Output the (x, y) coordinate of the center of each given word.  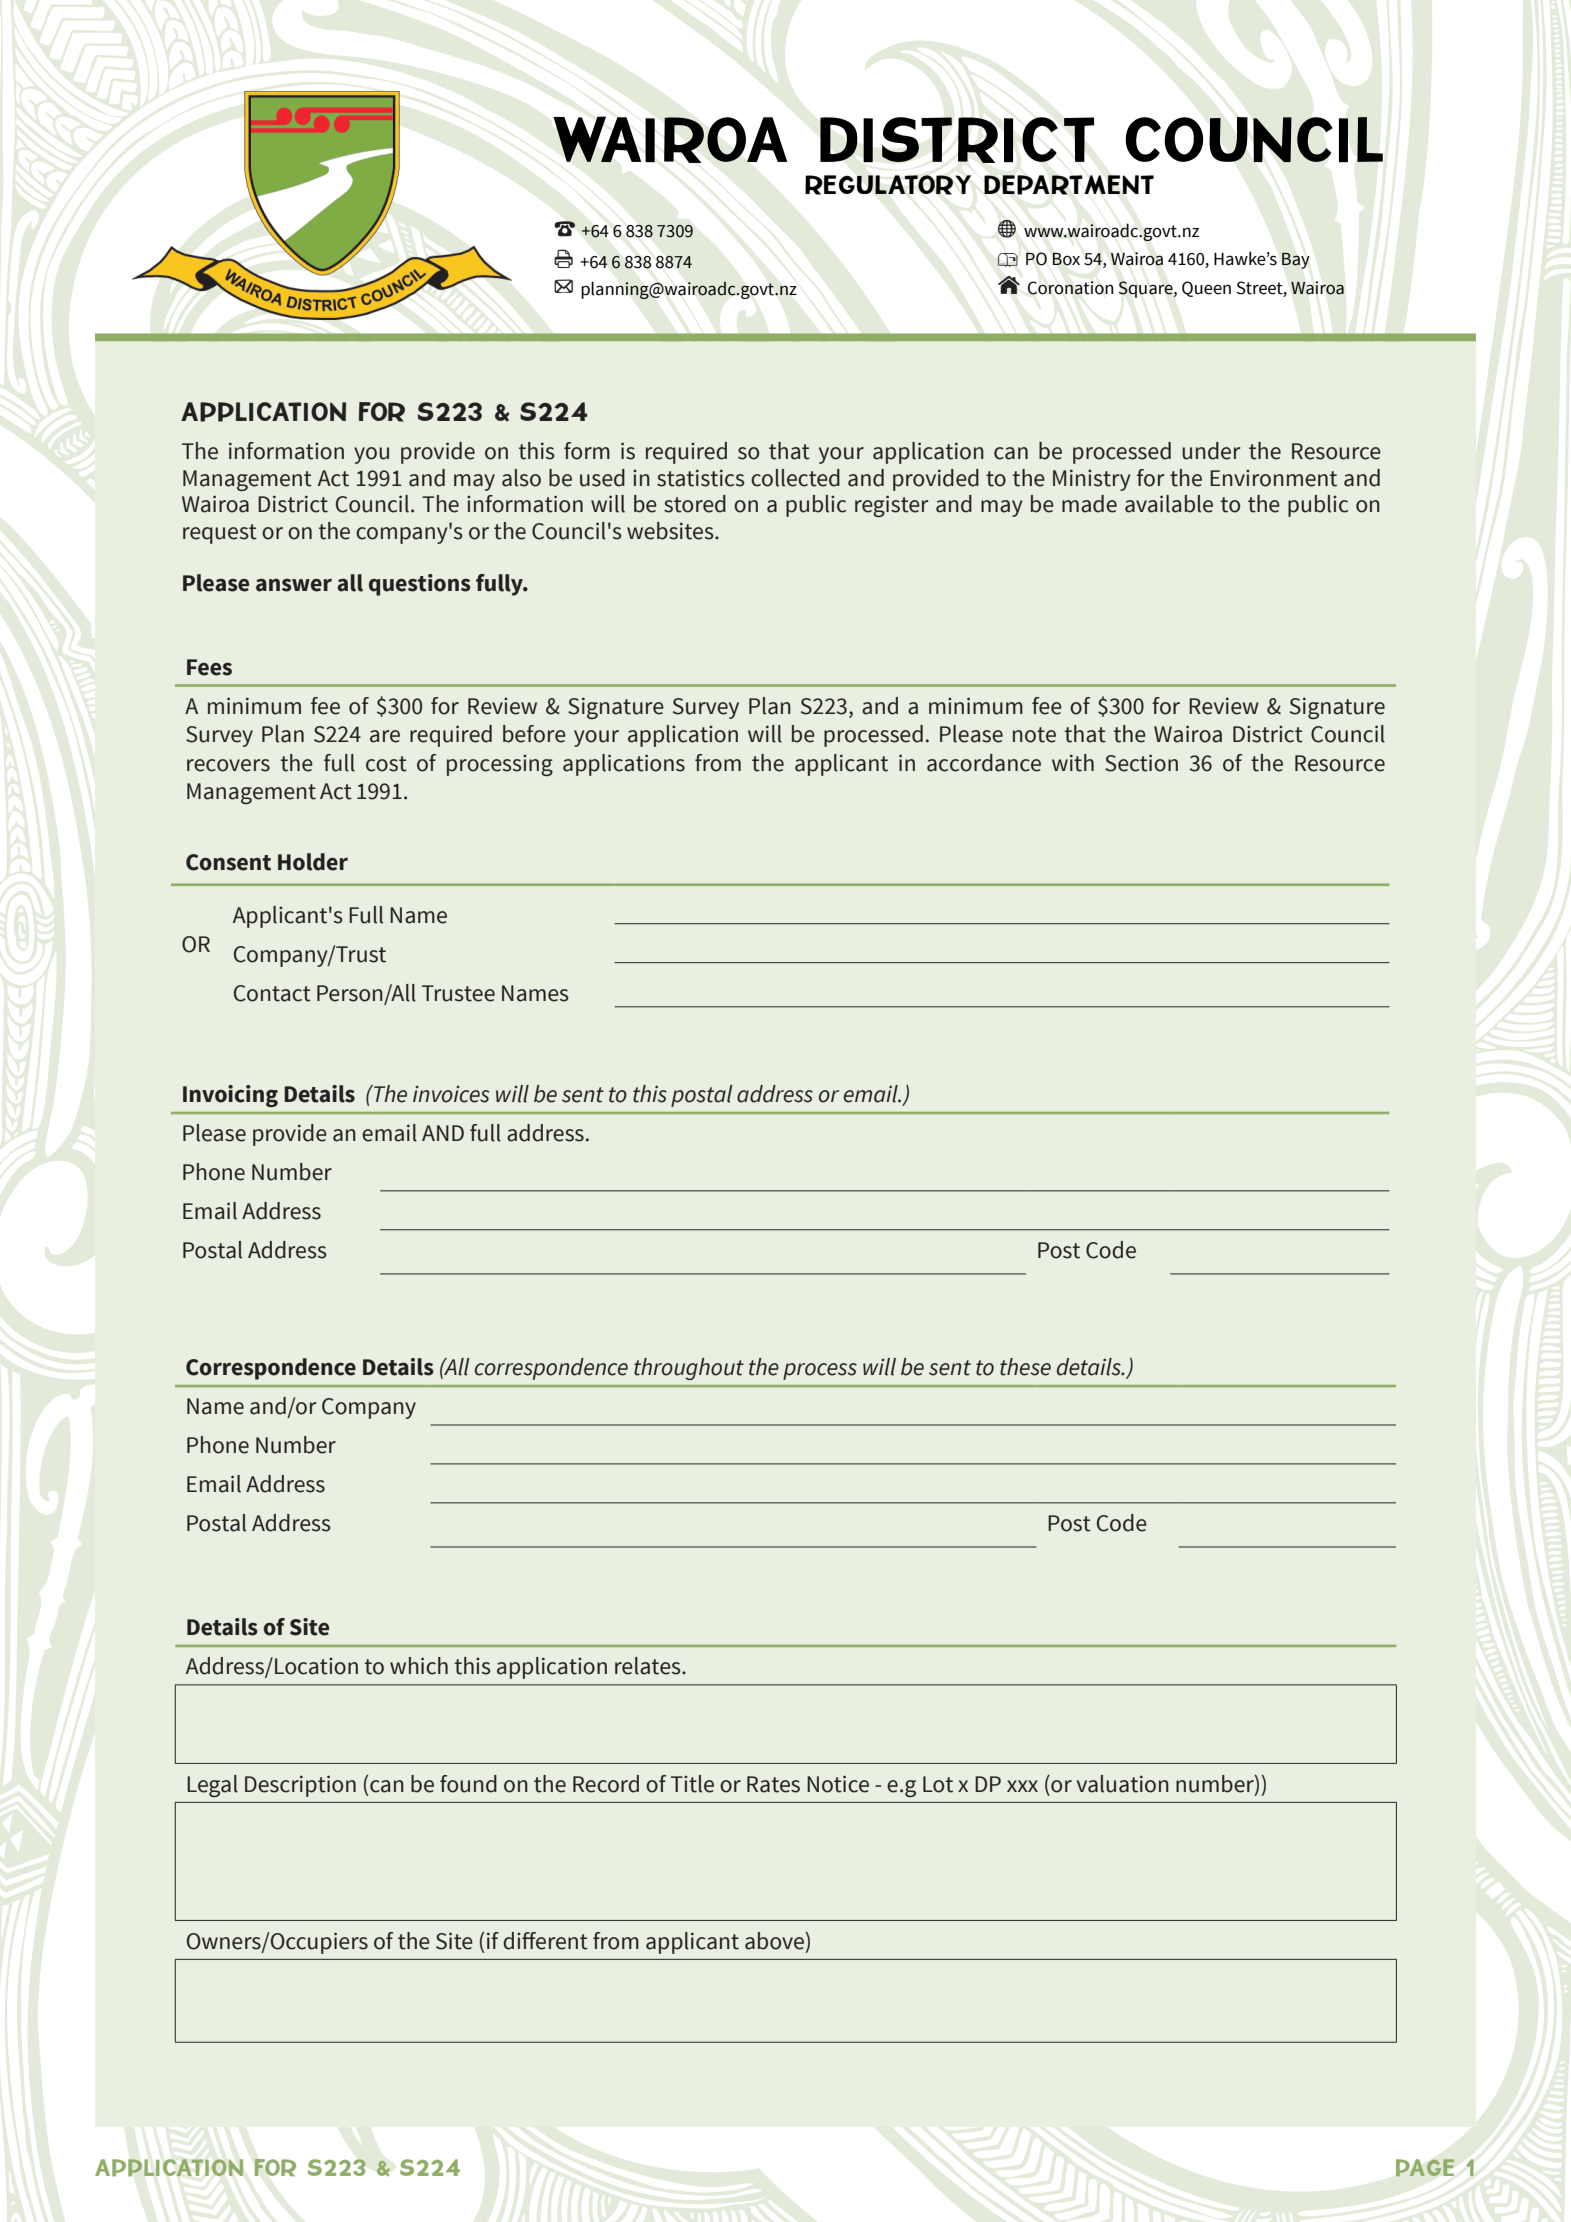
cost (386, 764)
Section (1141, 763)
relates (649, 1666)
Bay (1295, 261)
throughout (689, 1369)
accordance (984, 763)
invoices (451, 1094)
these (1025, 1367)
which (419, 1666)
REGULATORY (888, 185)
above (775, 1941)
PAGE (1425, 2167)
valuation (1123, 1784)
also (521, 478)
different (545, 1941)
